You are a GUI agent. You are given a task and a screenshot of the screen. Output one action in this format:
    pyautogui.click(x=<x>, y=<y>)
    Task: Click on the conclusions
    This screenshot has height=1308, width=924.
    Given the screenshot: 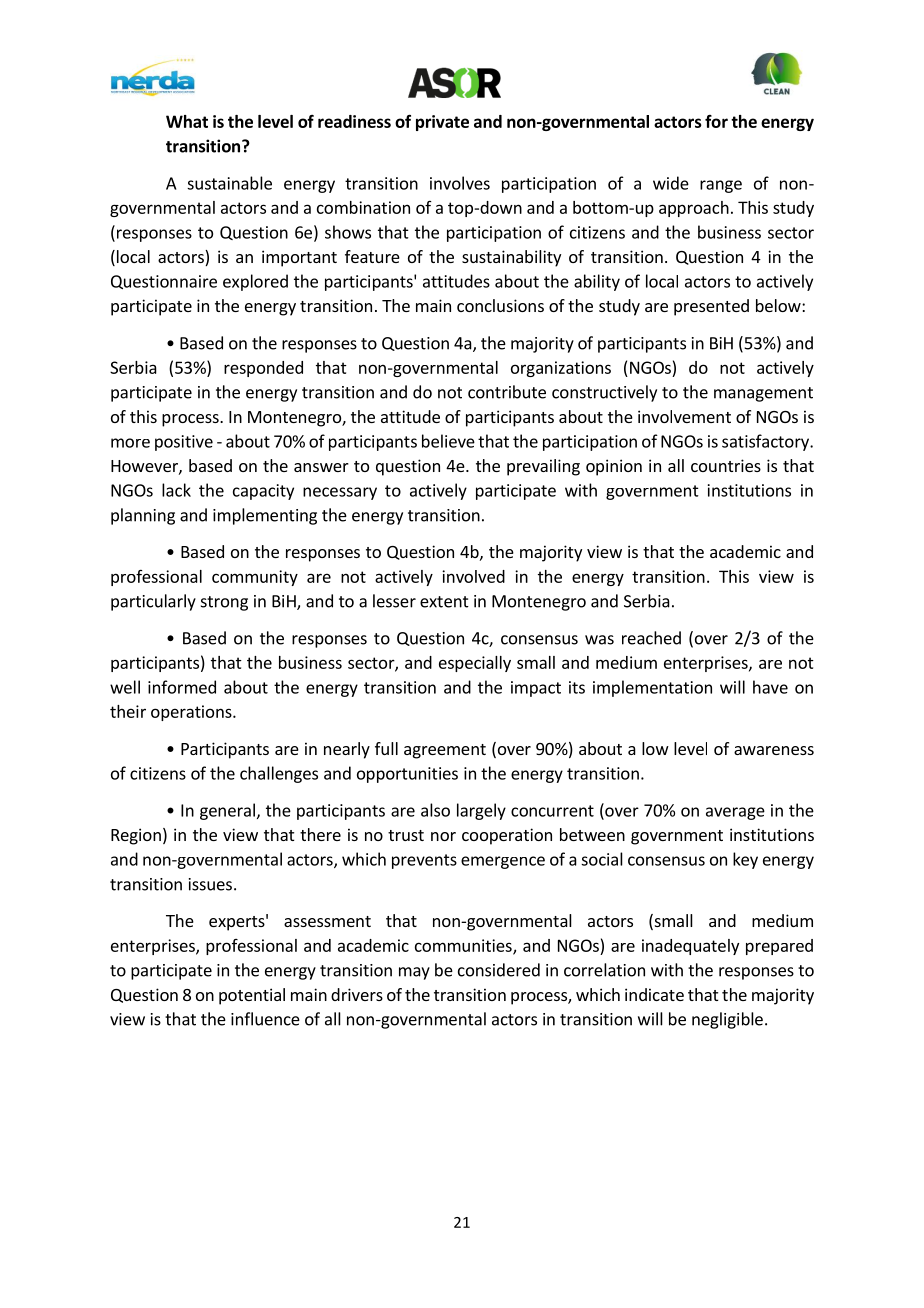 What is the action you would take?
    pyautogui.click(x=500, y=305)
